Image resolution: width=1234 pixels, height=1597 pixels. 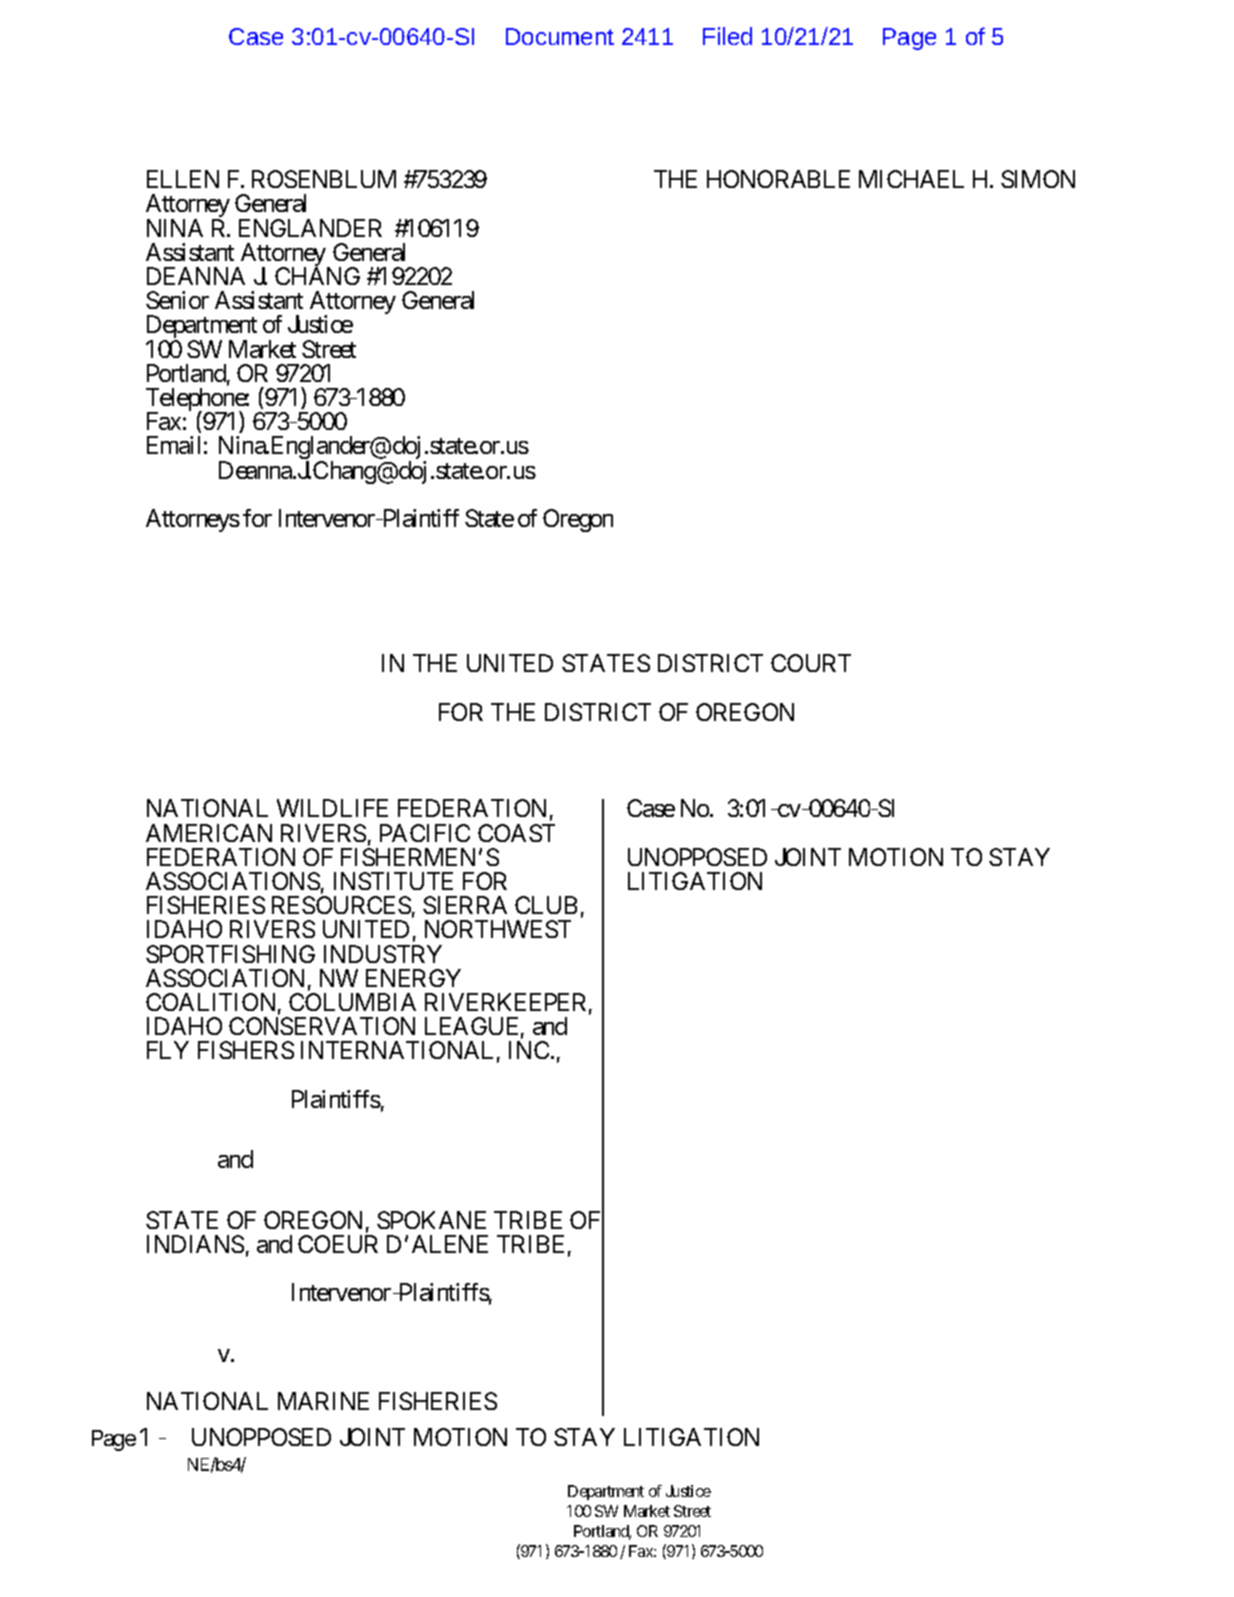 What do you see at coordinates (516, 833) in the screenshot?
I see `COAST` at bounding box center [516, 833].
